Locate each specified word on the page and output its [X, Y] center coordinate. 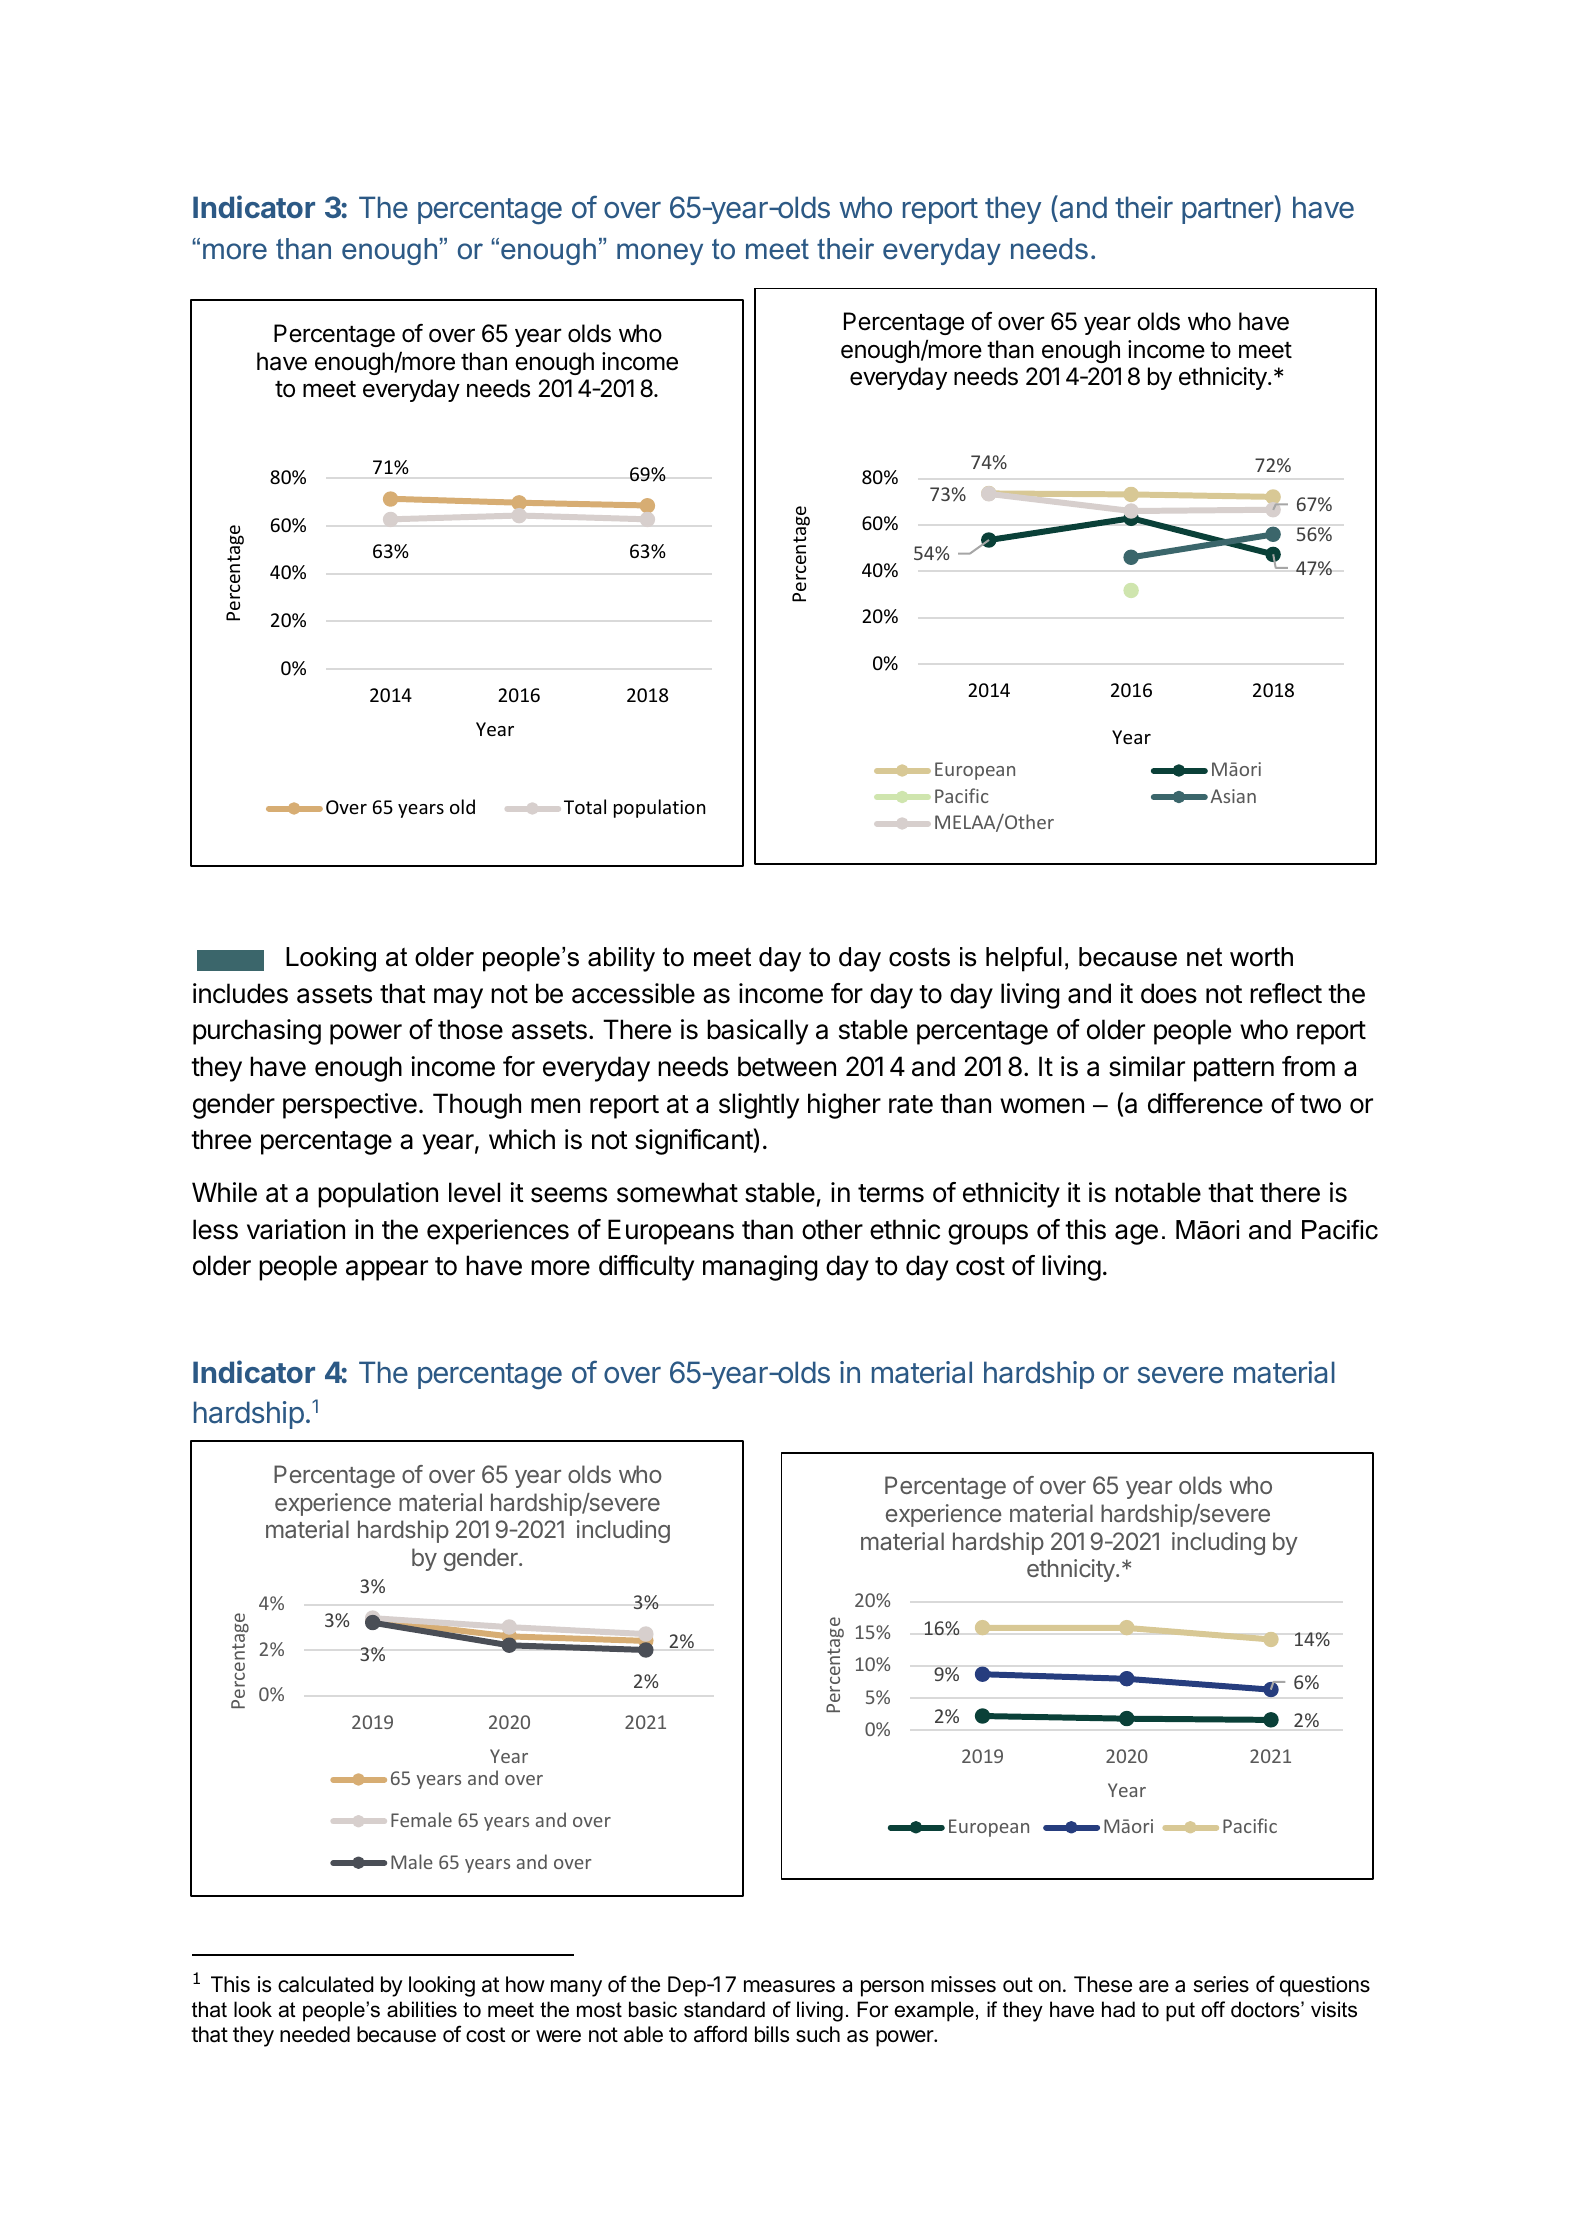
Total [585, 806]
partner [1228, 211]
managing [760, 1268]
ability [621, 959]
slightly [759, 1106]
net [1204, 957]
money [660, 254]
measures [789, 1986]
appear [387, 1270]
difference [1205, 1103]
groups [988, 1234]
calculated [325, 1984]
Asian [1233, 796]
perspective [350, 1106]
